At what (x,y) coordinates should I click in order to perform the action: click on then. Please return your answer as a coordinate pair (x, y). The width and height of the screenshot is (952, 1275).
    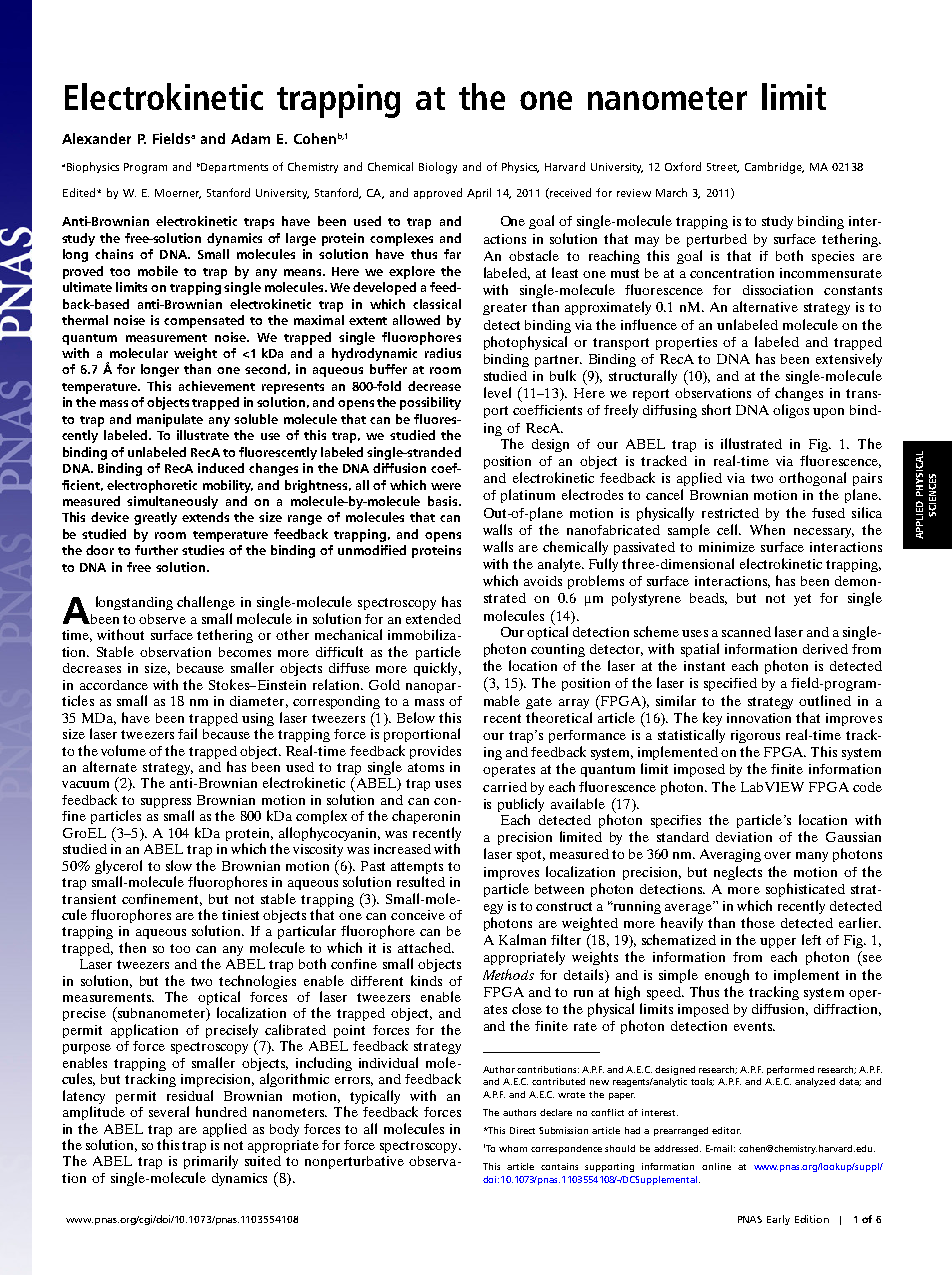
    Looking at the image, I should click on (132, 947).
